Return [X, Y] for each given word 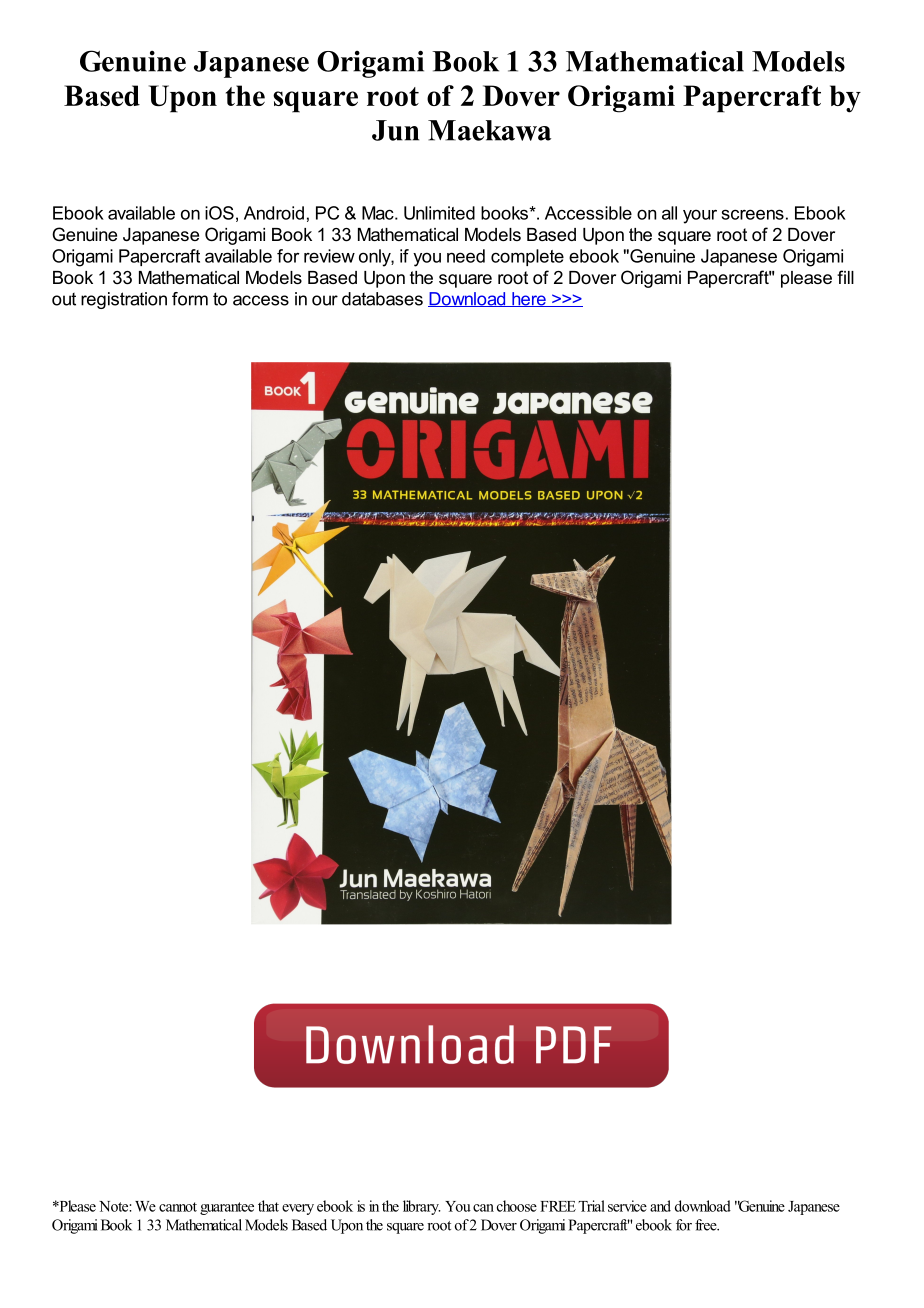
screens [753, 214]
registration [124, 300]
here [529, 299]
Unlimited [439, 213]
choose [517, 1206]
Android [274, 213]
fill [845, 277]
